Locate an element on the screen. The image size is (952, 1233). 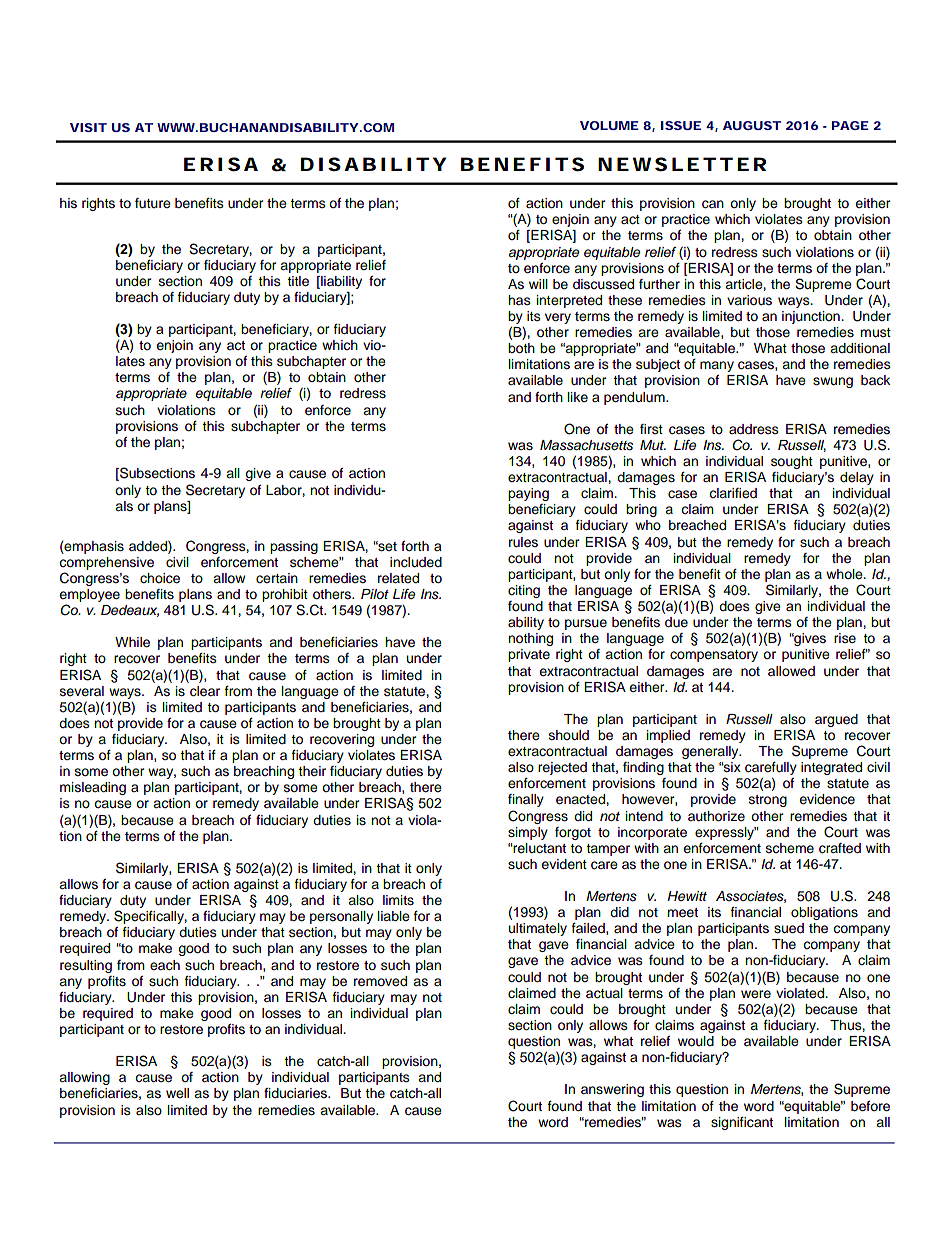
strong is located at coordinates (768, 801).
